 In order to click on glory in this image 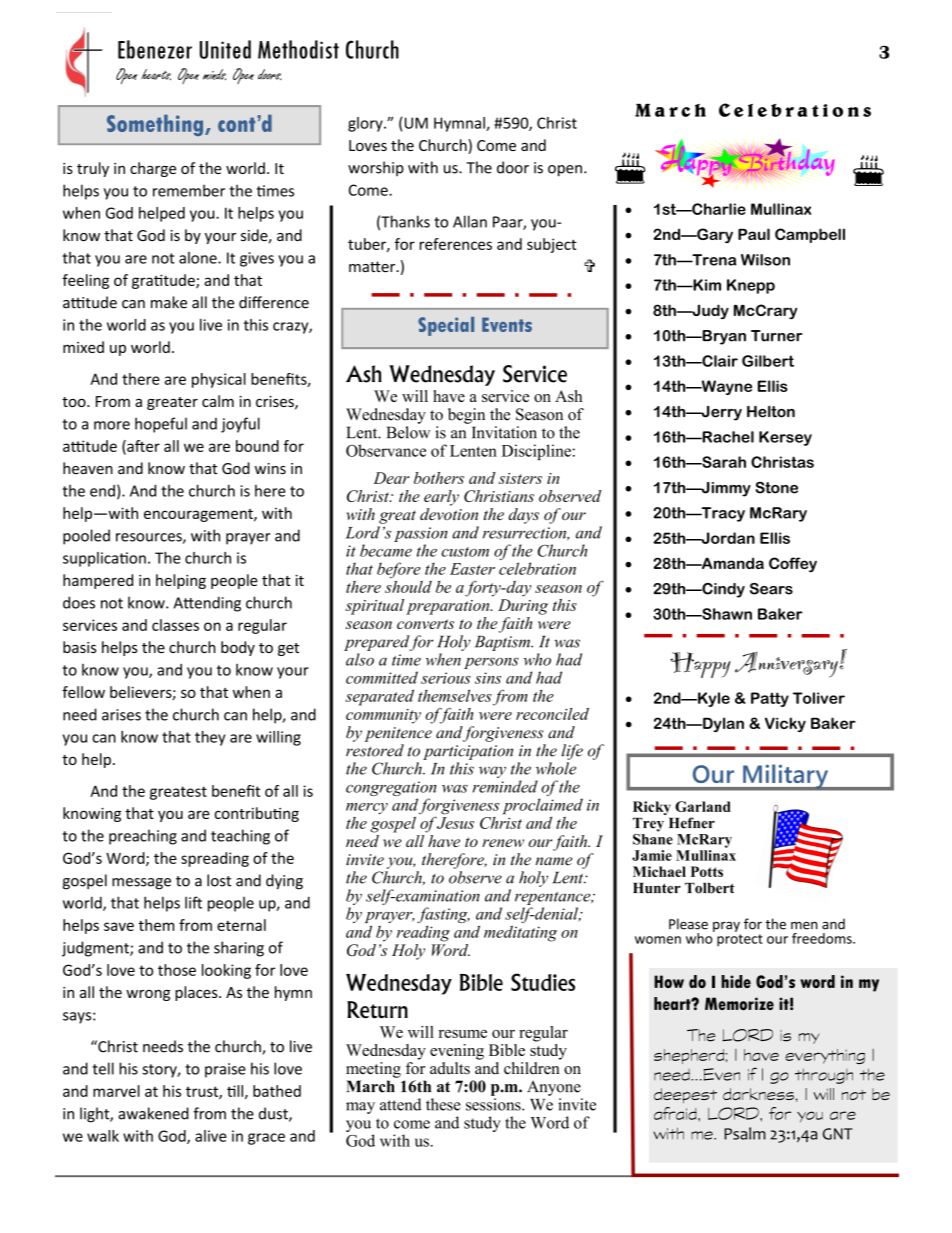, I will do `click(366, 124)`.
